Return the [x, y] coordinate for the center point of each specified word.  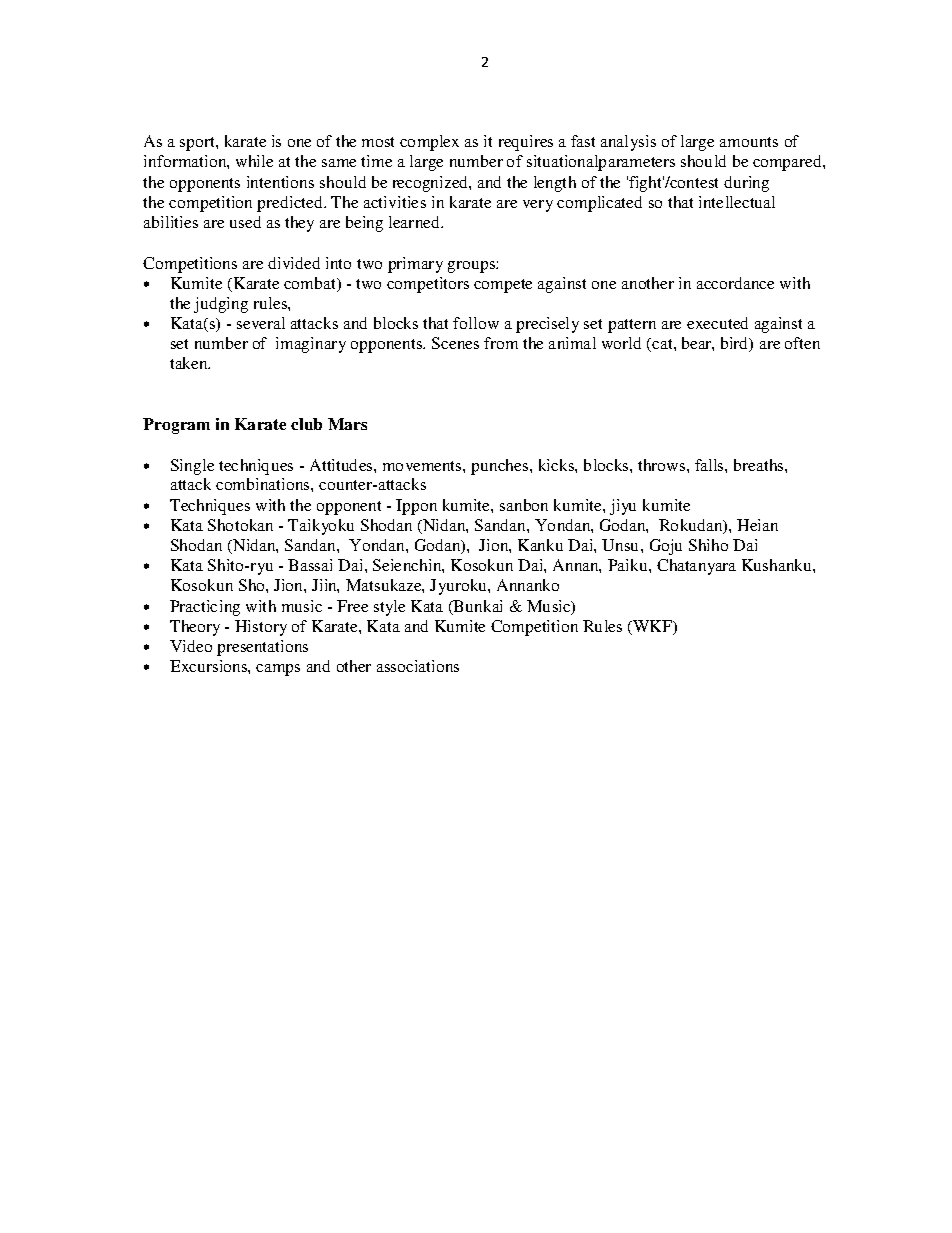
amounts [749, 142]
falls [710, 465]
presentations [262, 648]
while [254, 161]
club [306, 424]
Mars [347, 424]
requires [526, 143]
